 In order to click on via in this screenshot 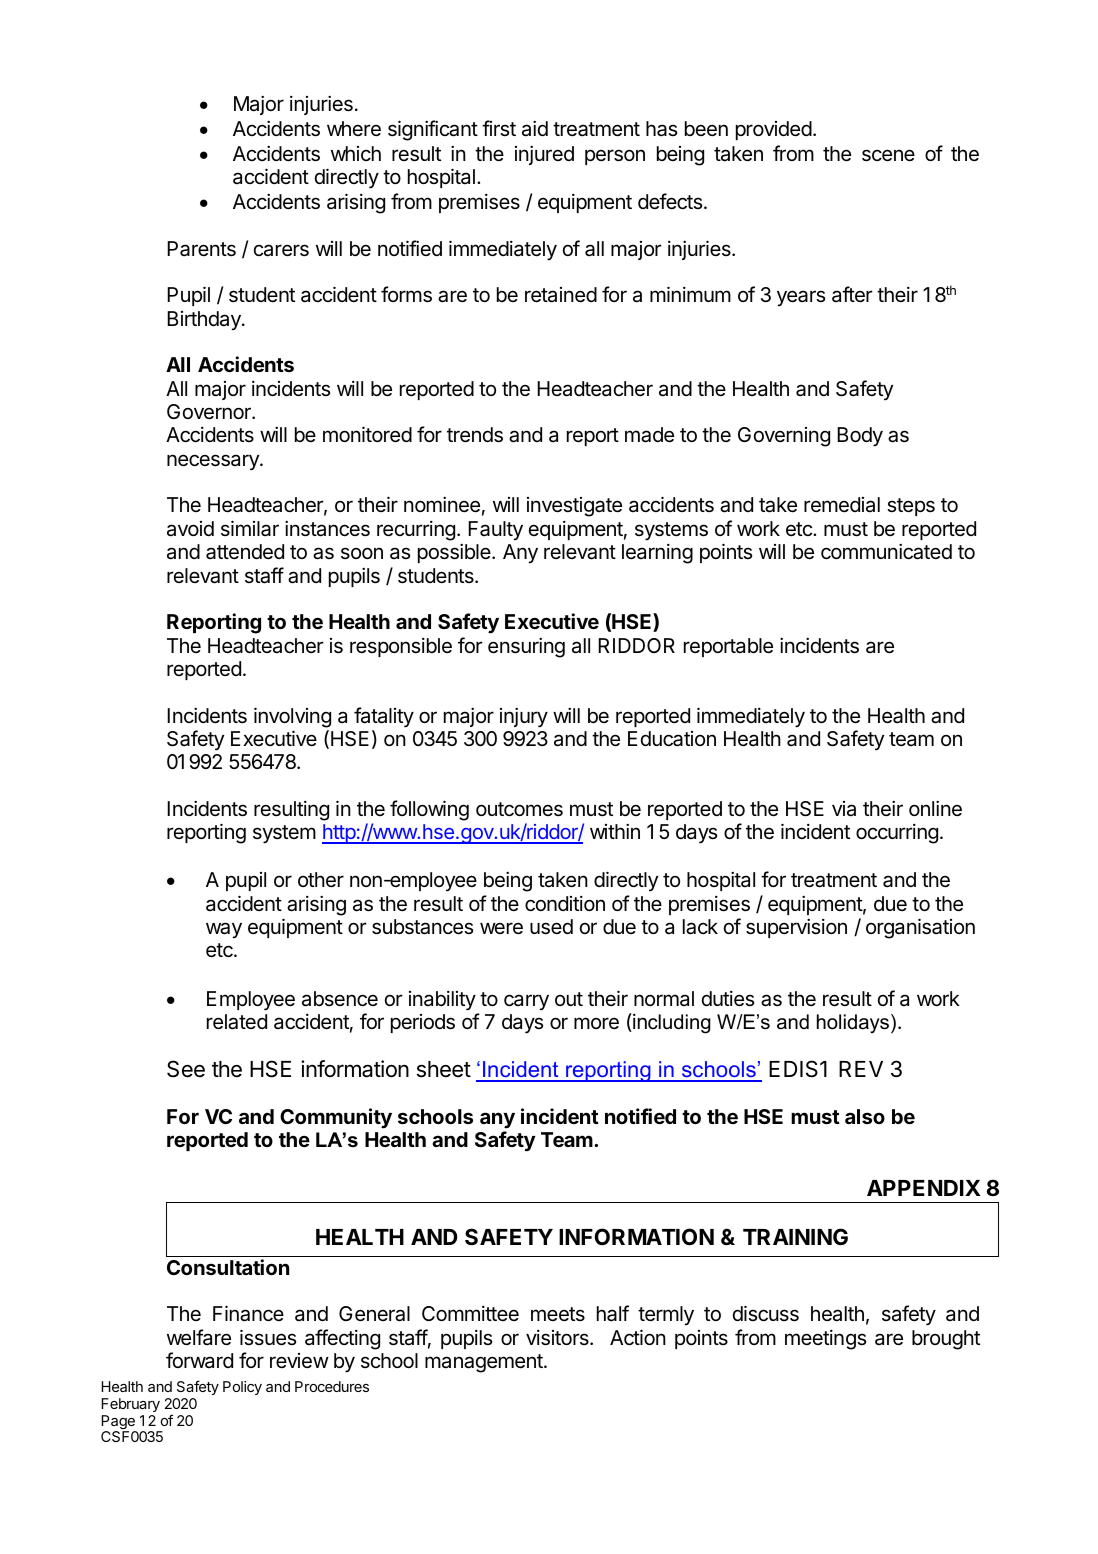, I will do `click(844, 809)`.
